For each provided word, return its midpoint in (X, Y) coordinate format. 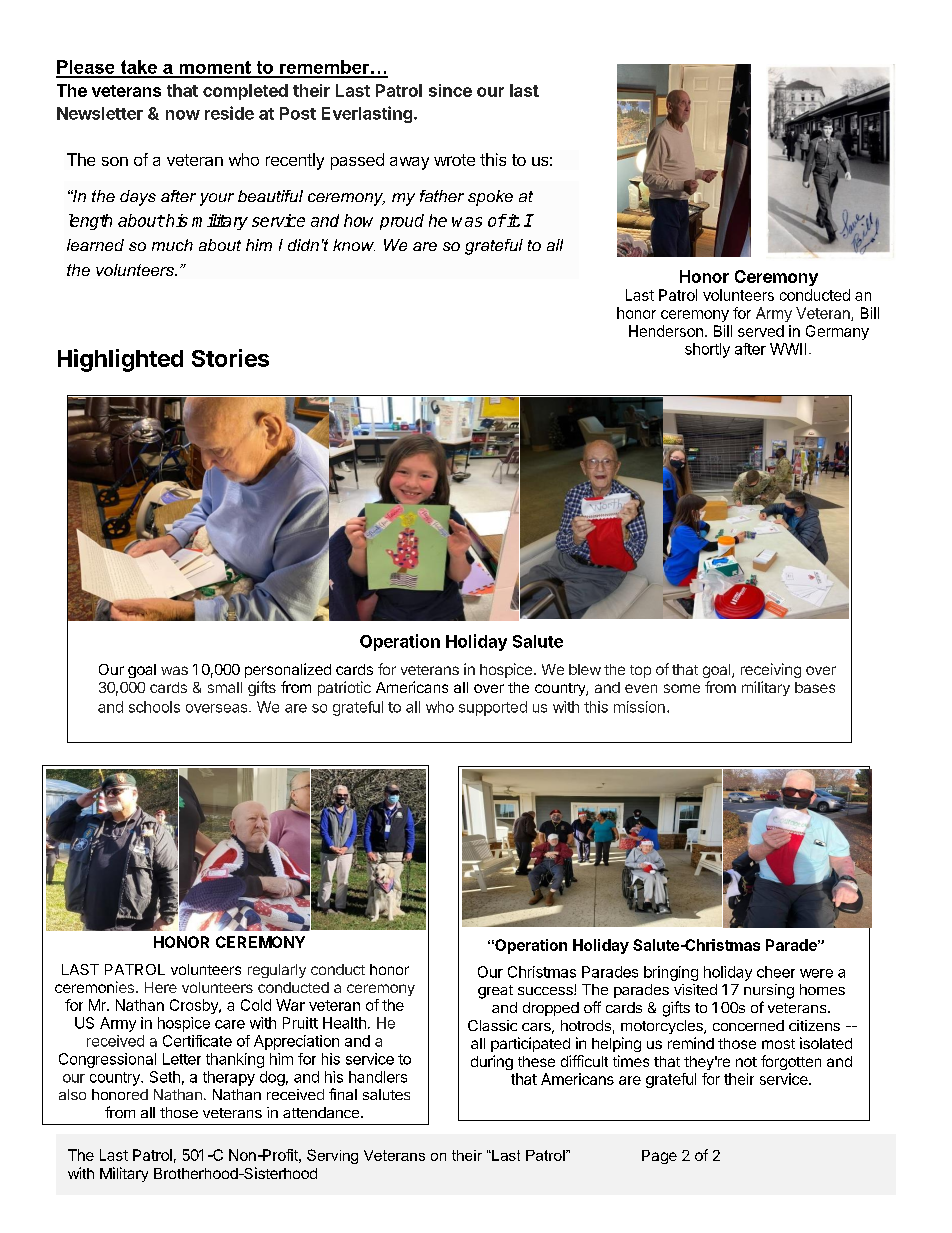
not (746, 1062)
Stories (230, 358)
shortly (707, 350)
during (492, 1062)
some (682, 688)
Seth (165, 1077)
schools (154, 707)
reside (229, 113)
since (450, 90)
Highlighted (120, 360)
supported (493, 708)
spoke (490, 198)
